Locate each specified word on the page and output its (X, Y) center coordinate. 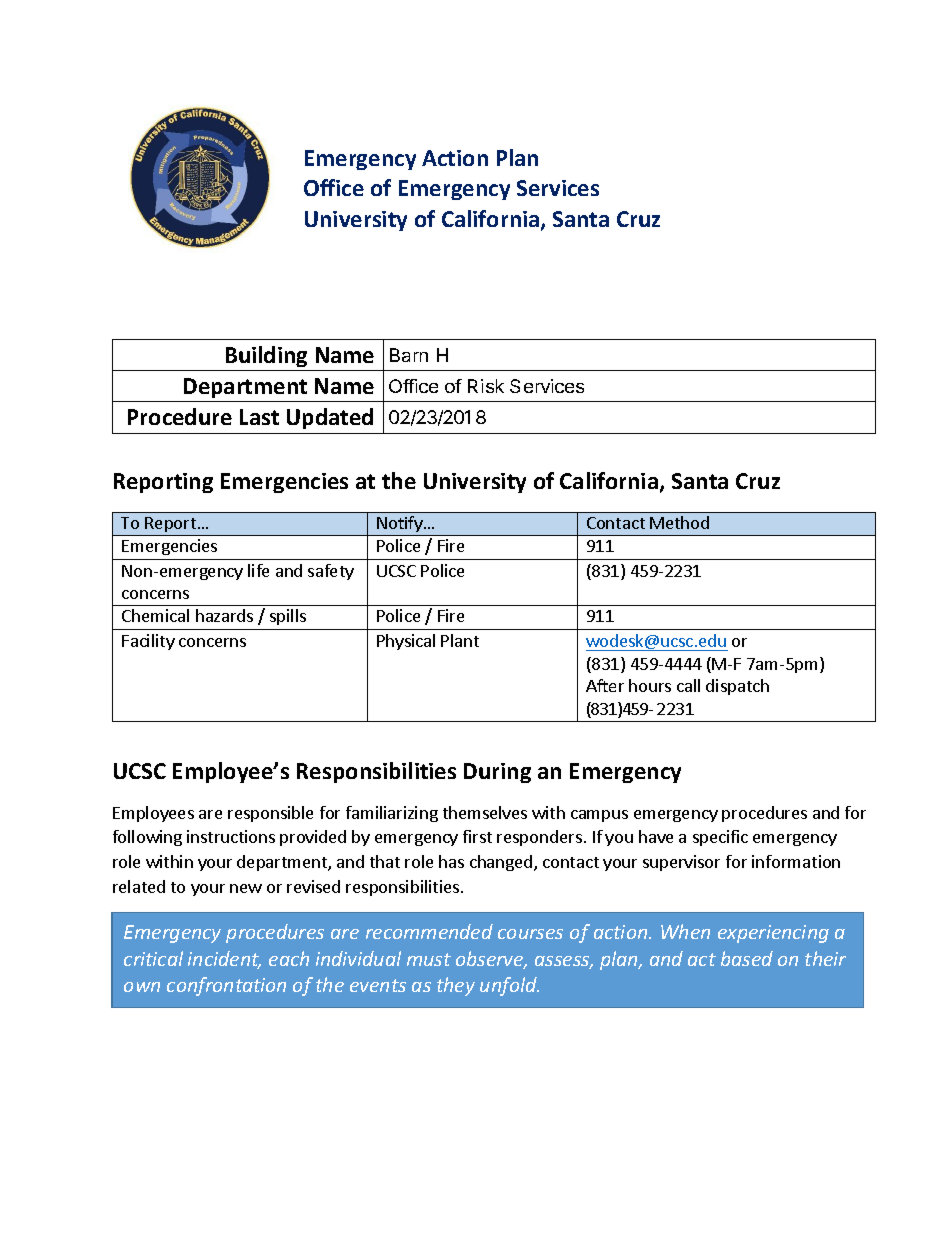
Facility (148, 642)
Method (679, 522)
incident (224, 960)
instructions (231, 836)
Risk (486, 386)
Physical (406, 642)
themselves (485, 812)
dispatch (737, 687)
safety (331, 572)
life (258, 570)
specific (720, 838)
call (688, 685)
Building (266, 356)
